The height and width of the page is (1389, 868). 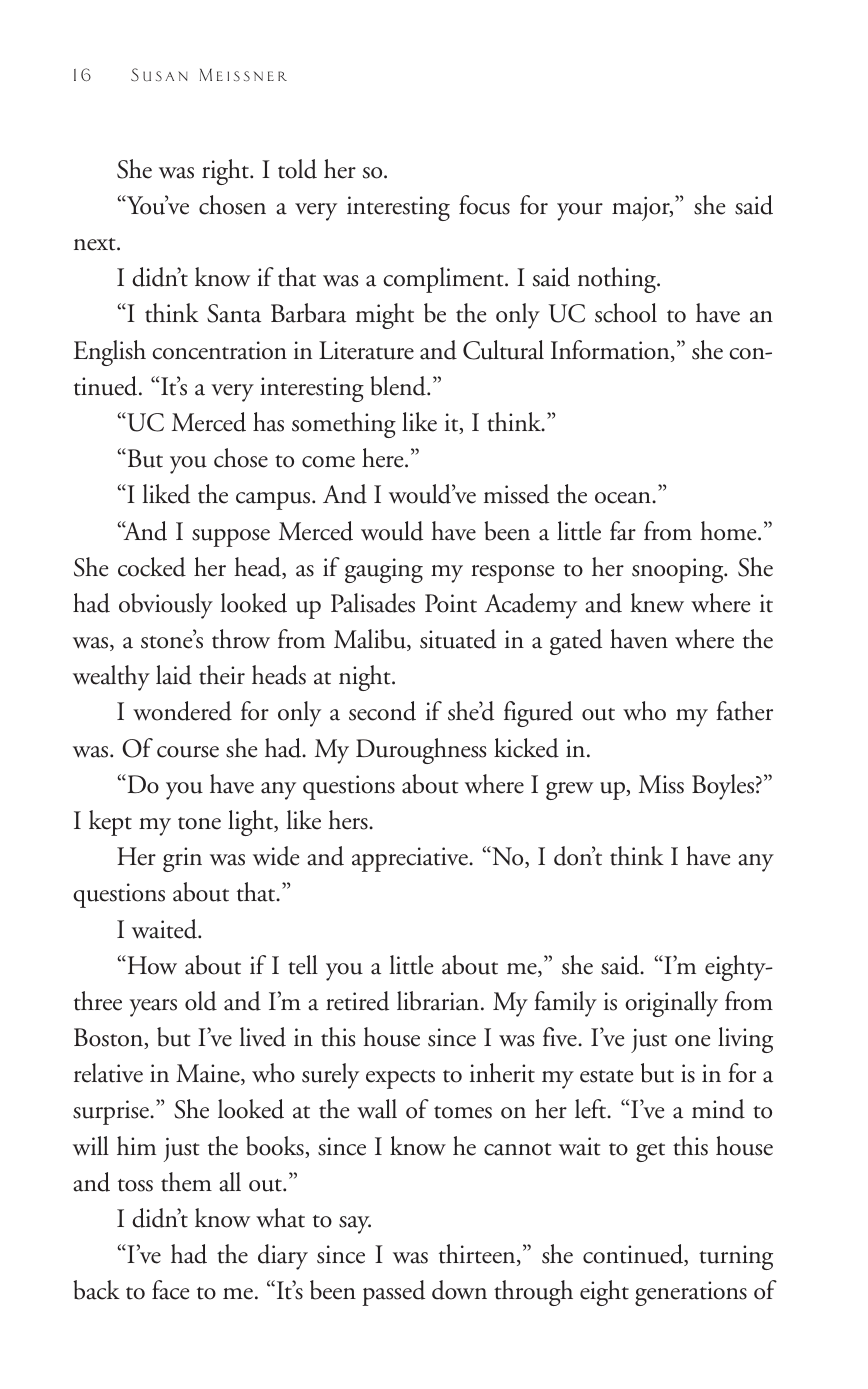 What do you see at coordinates (182, 859) in the page?
I see `grin` at bounding box center [182, 859].
